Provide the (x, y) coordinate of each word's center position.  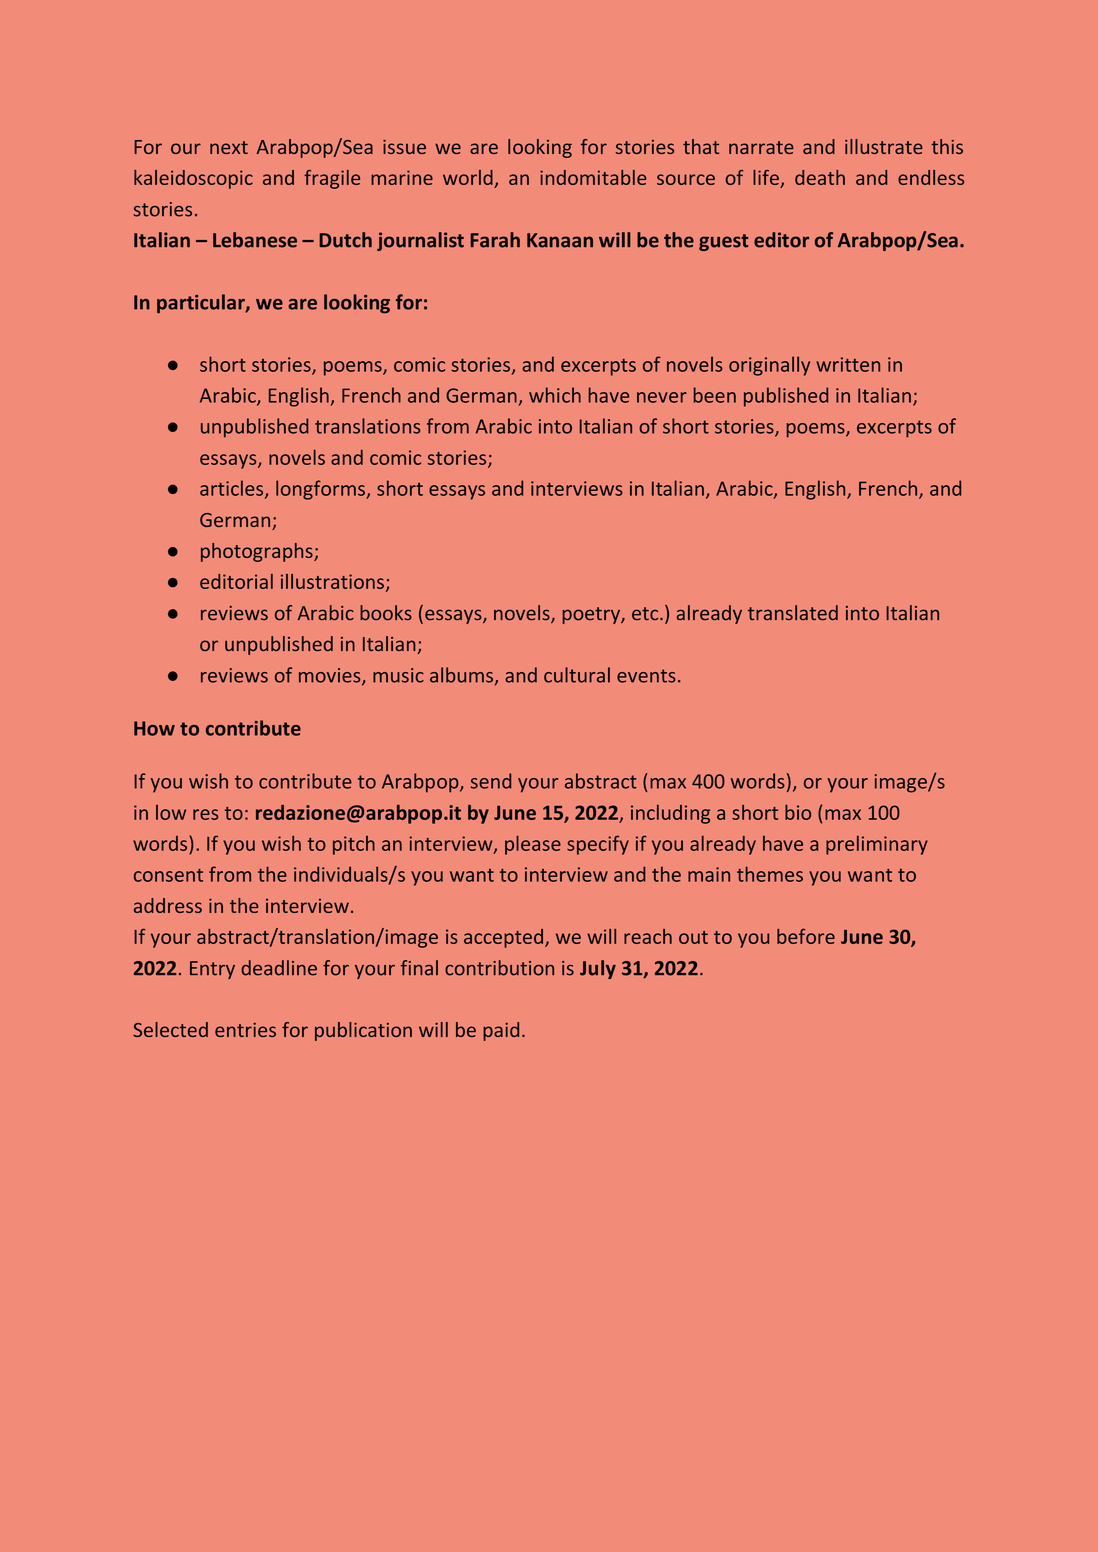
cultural (577, 675)
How (154, 728)
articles (233, 489)
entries (245, 1029)
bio (798, 812)
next (229, 147)
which (555, 395)
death (820, 177)
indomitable (593, 177)
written (848, 364)
